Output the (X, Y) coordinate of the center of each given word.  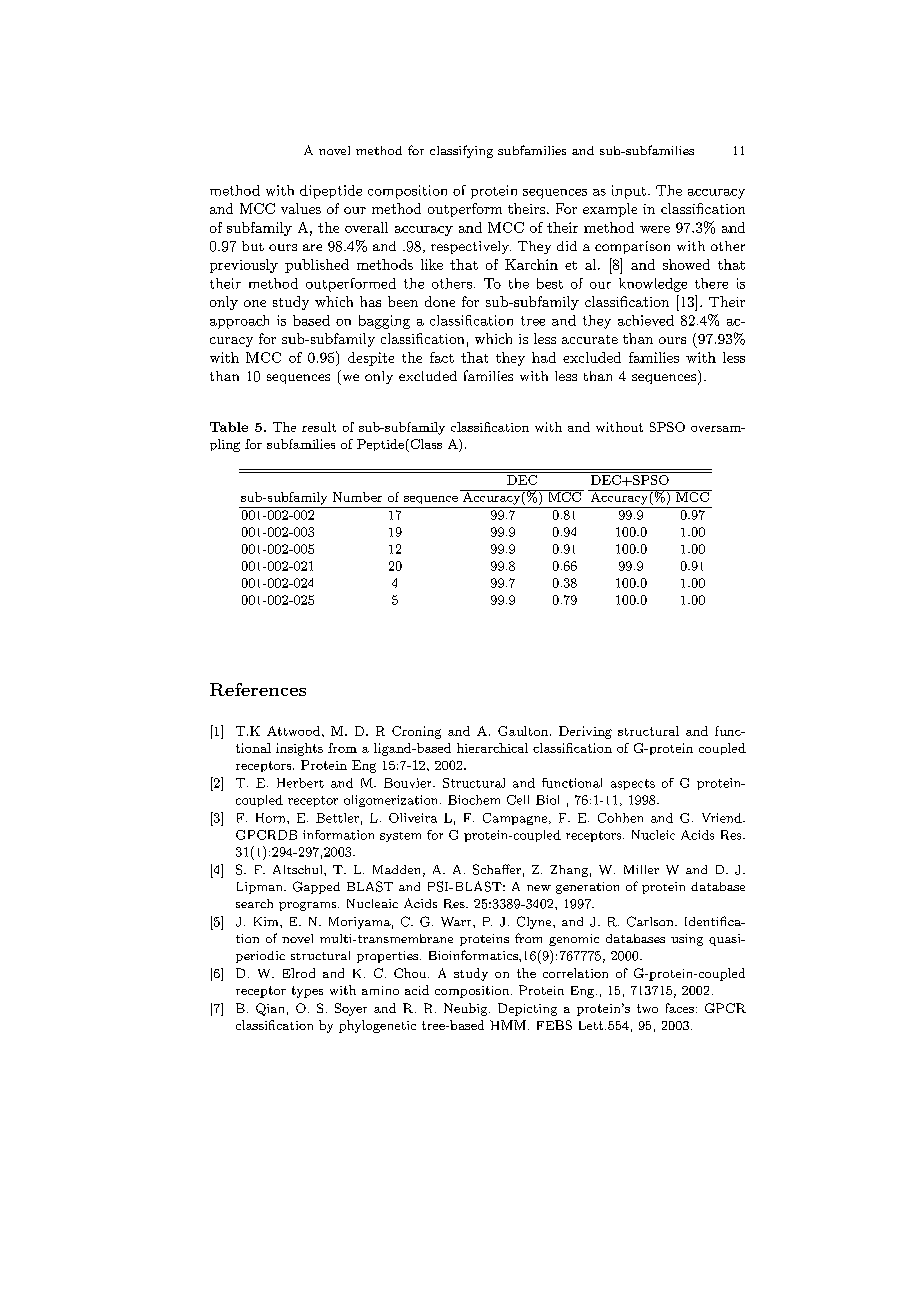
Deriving (585, 732)
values (301, 208)
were (655, 229)
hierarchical (492, 748)
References (258, 689)
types (307, 992)
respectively (471, 247)
